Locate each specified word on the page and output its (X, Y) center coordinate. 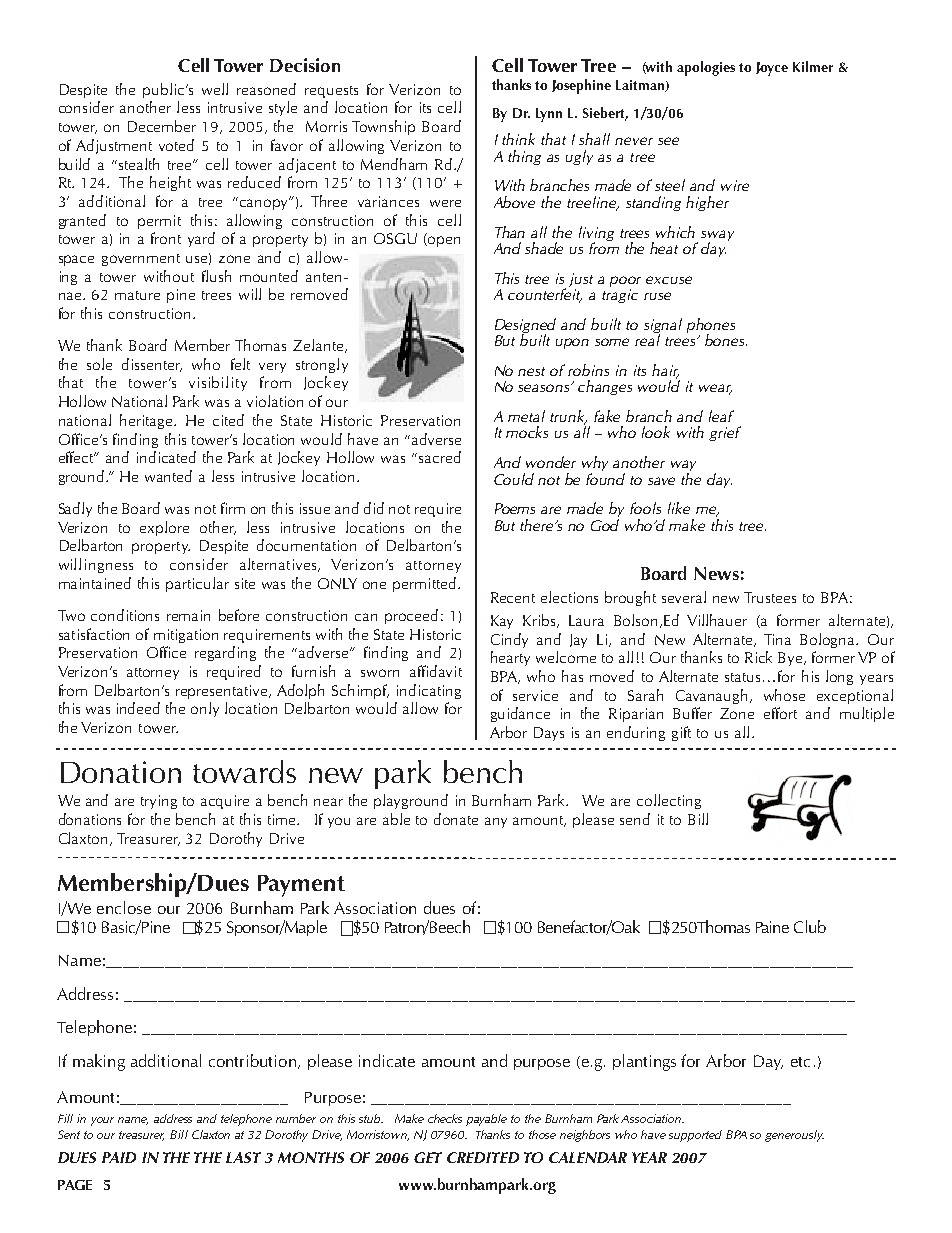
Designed (525, 327)
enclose (124, 907)
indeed (138, 708)
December (162, 126)
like (679, 508)
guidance (520, 714)
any (496, 822)
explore (164, 528)
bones (726, 340)
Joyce (772, 69)
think (518, 139)
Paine (772, 927)
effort (780, 713)
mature (137, 295)
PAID (119, 1157)
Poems (515, 508)
